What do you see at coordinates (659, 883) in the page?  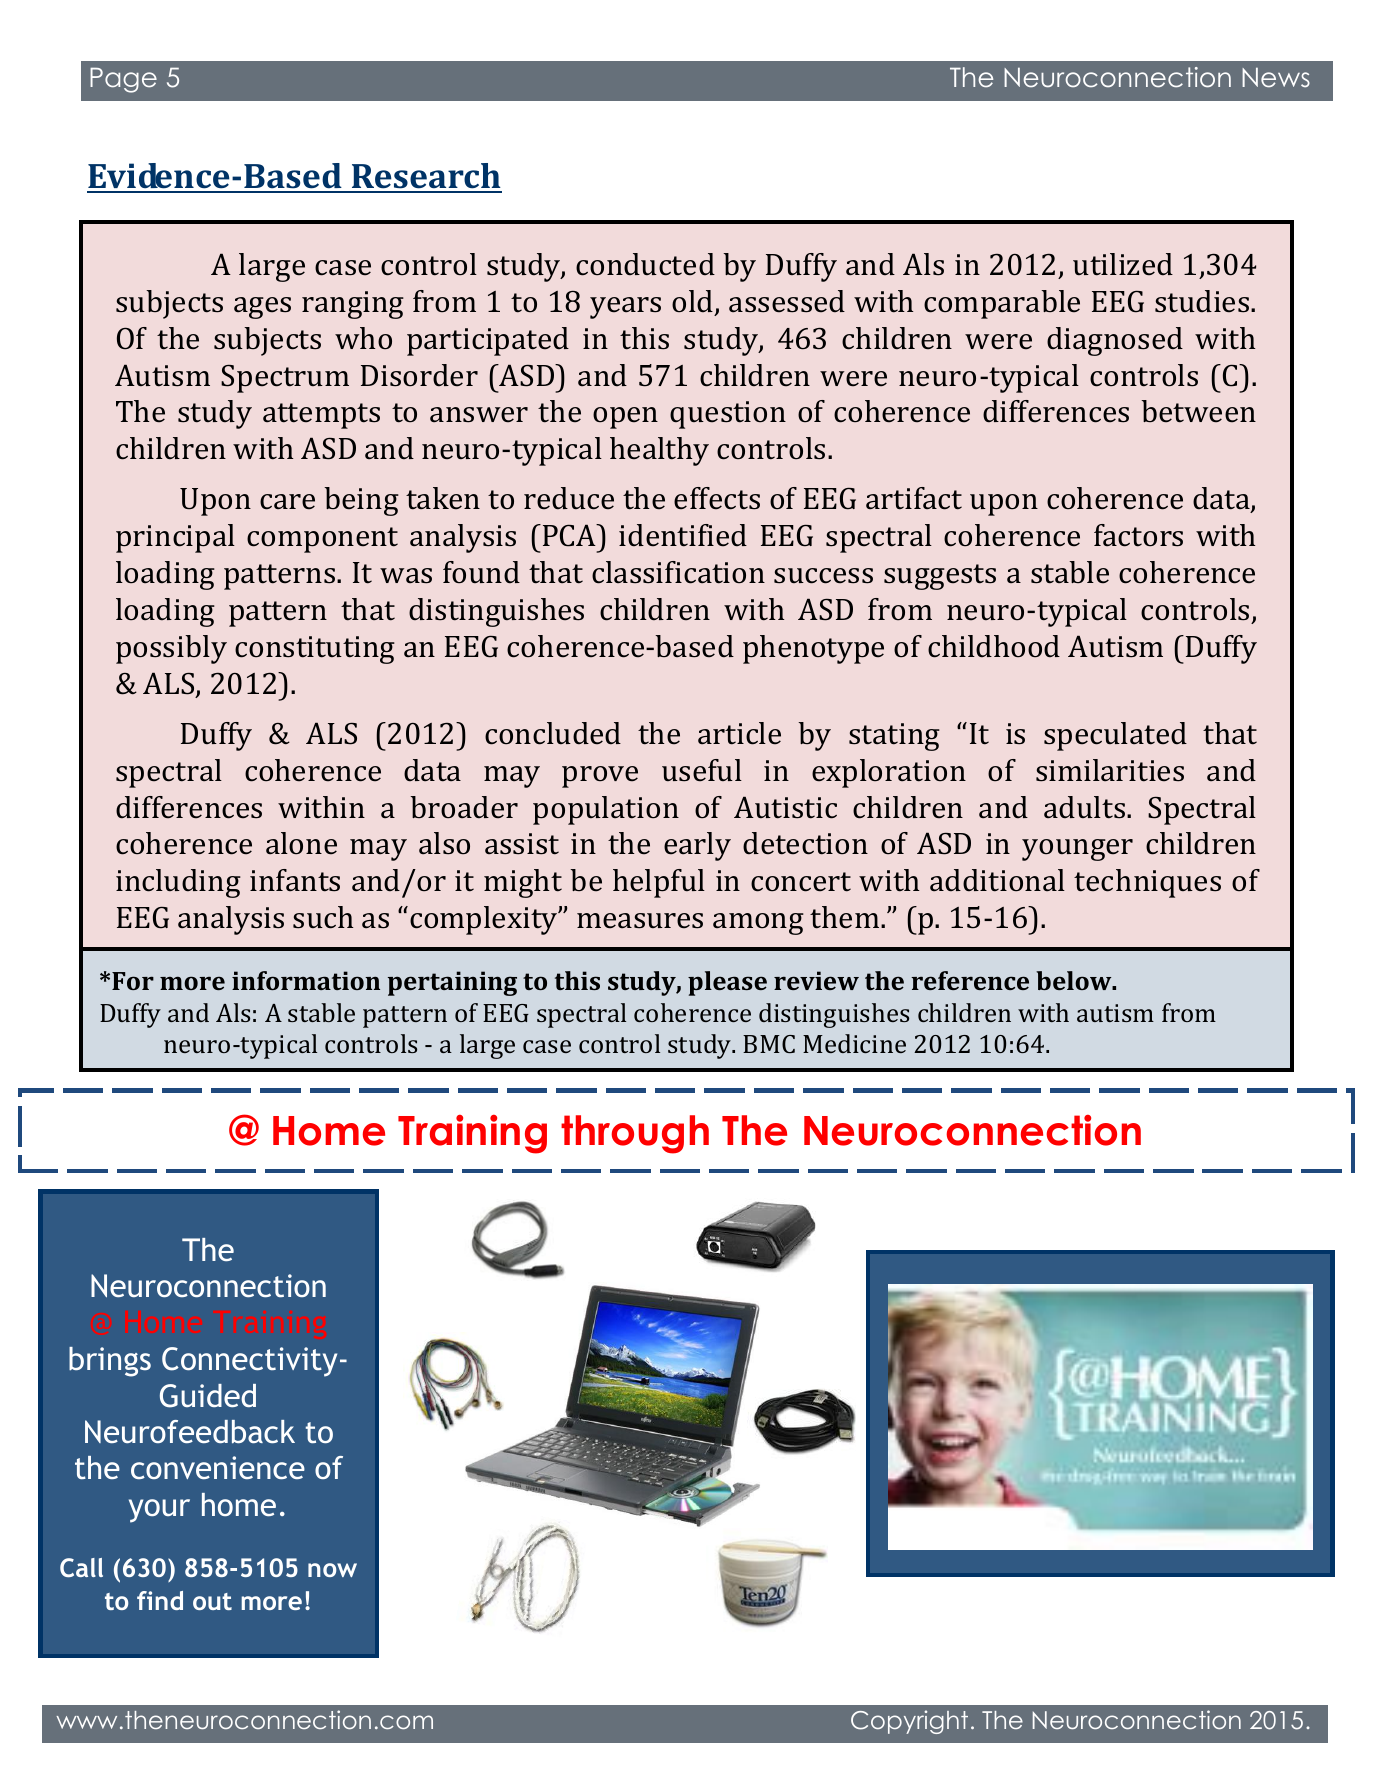 I see `helpful` at bounding box center [659, 883].
